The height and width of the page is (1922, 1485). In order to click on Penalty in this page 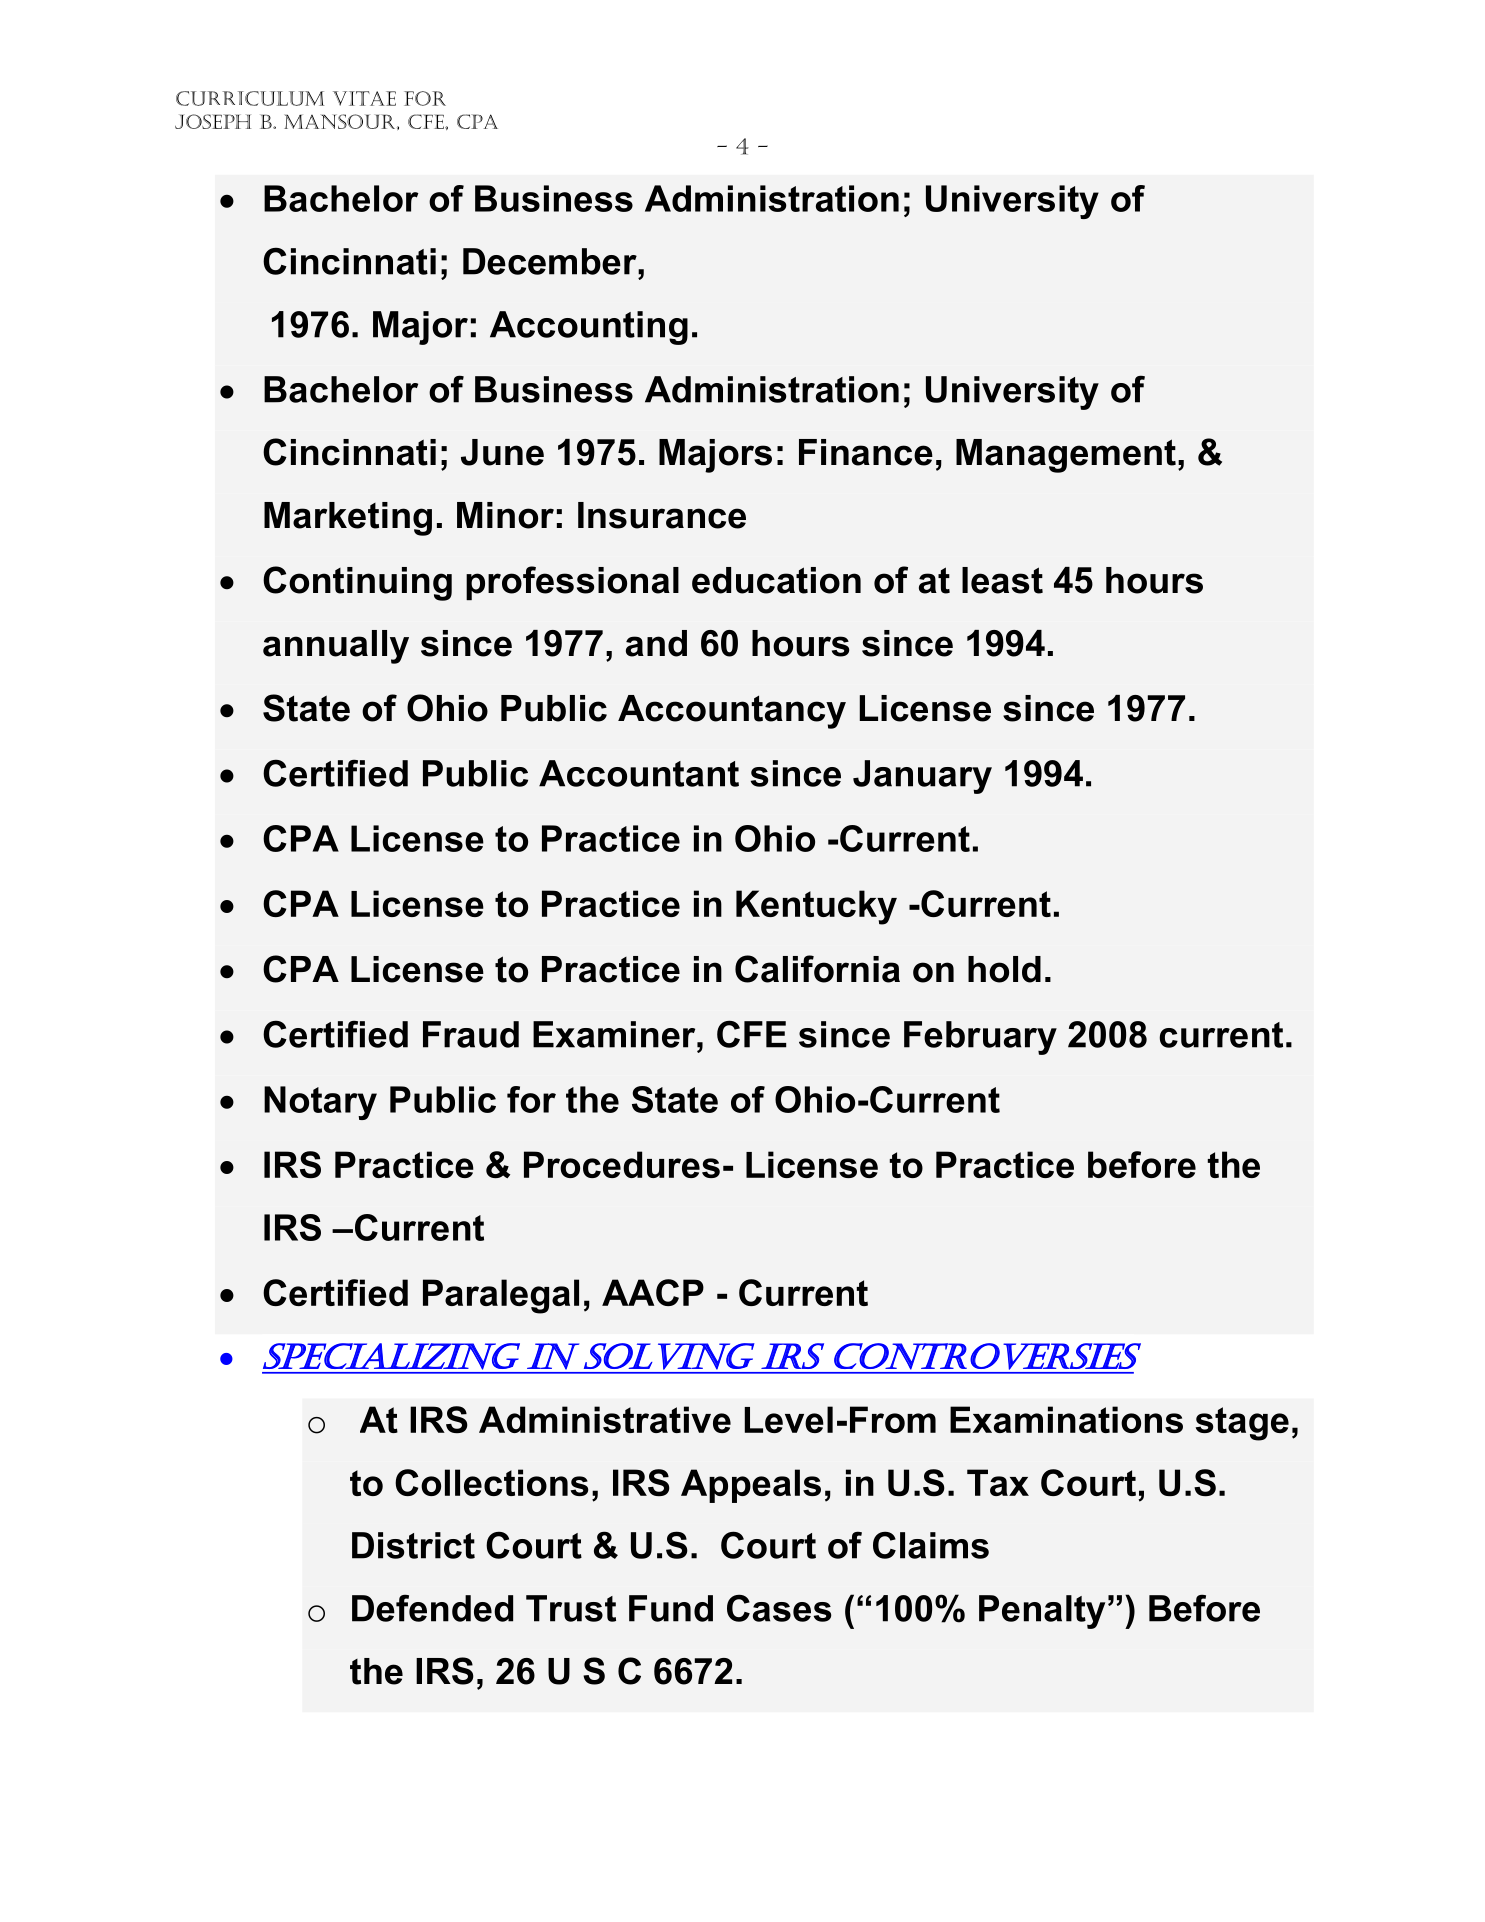, I will do `click(1042, 1612)`.
